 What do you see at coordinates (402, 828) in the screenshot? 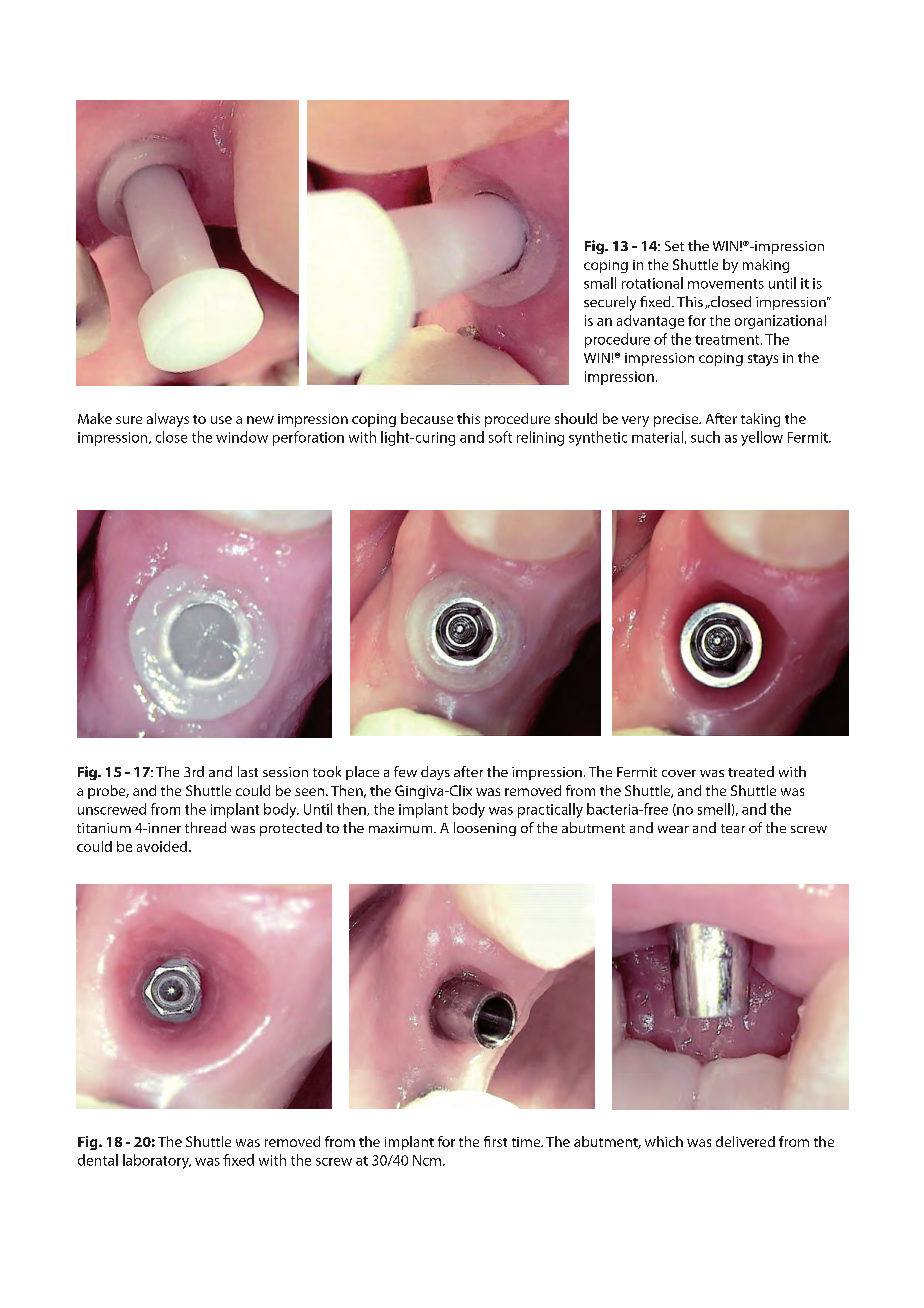
I see `maximum` at bounding box center [402, 828].
